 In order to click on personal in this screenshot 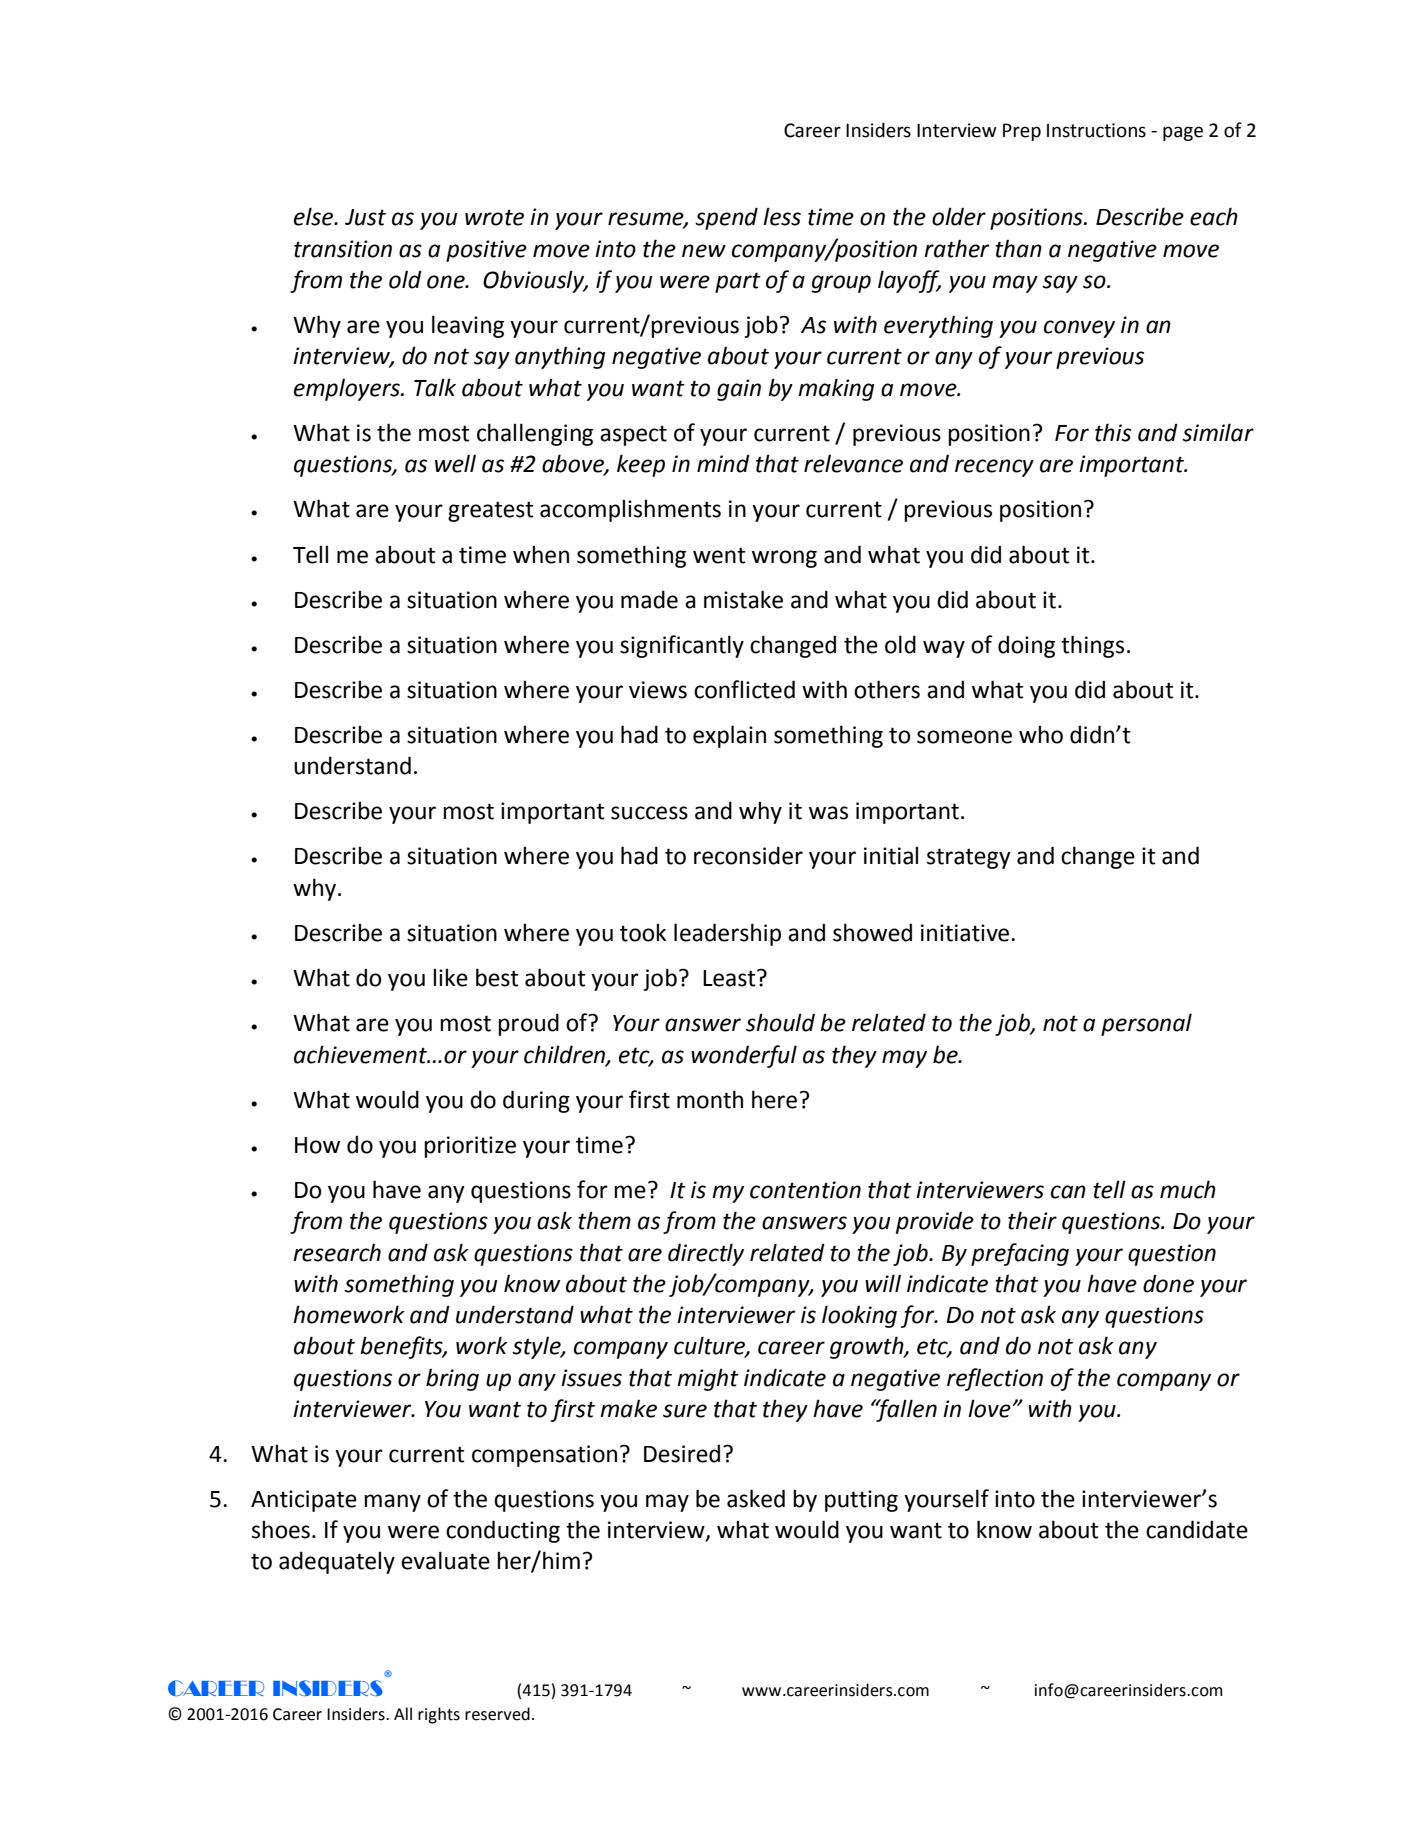, I will do `click(1146, 1024)`.
